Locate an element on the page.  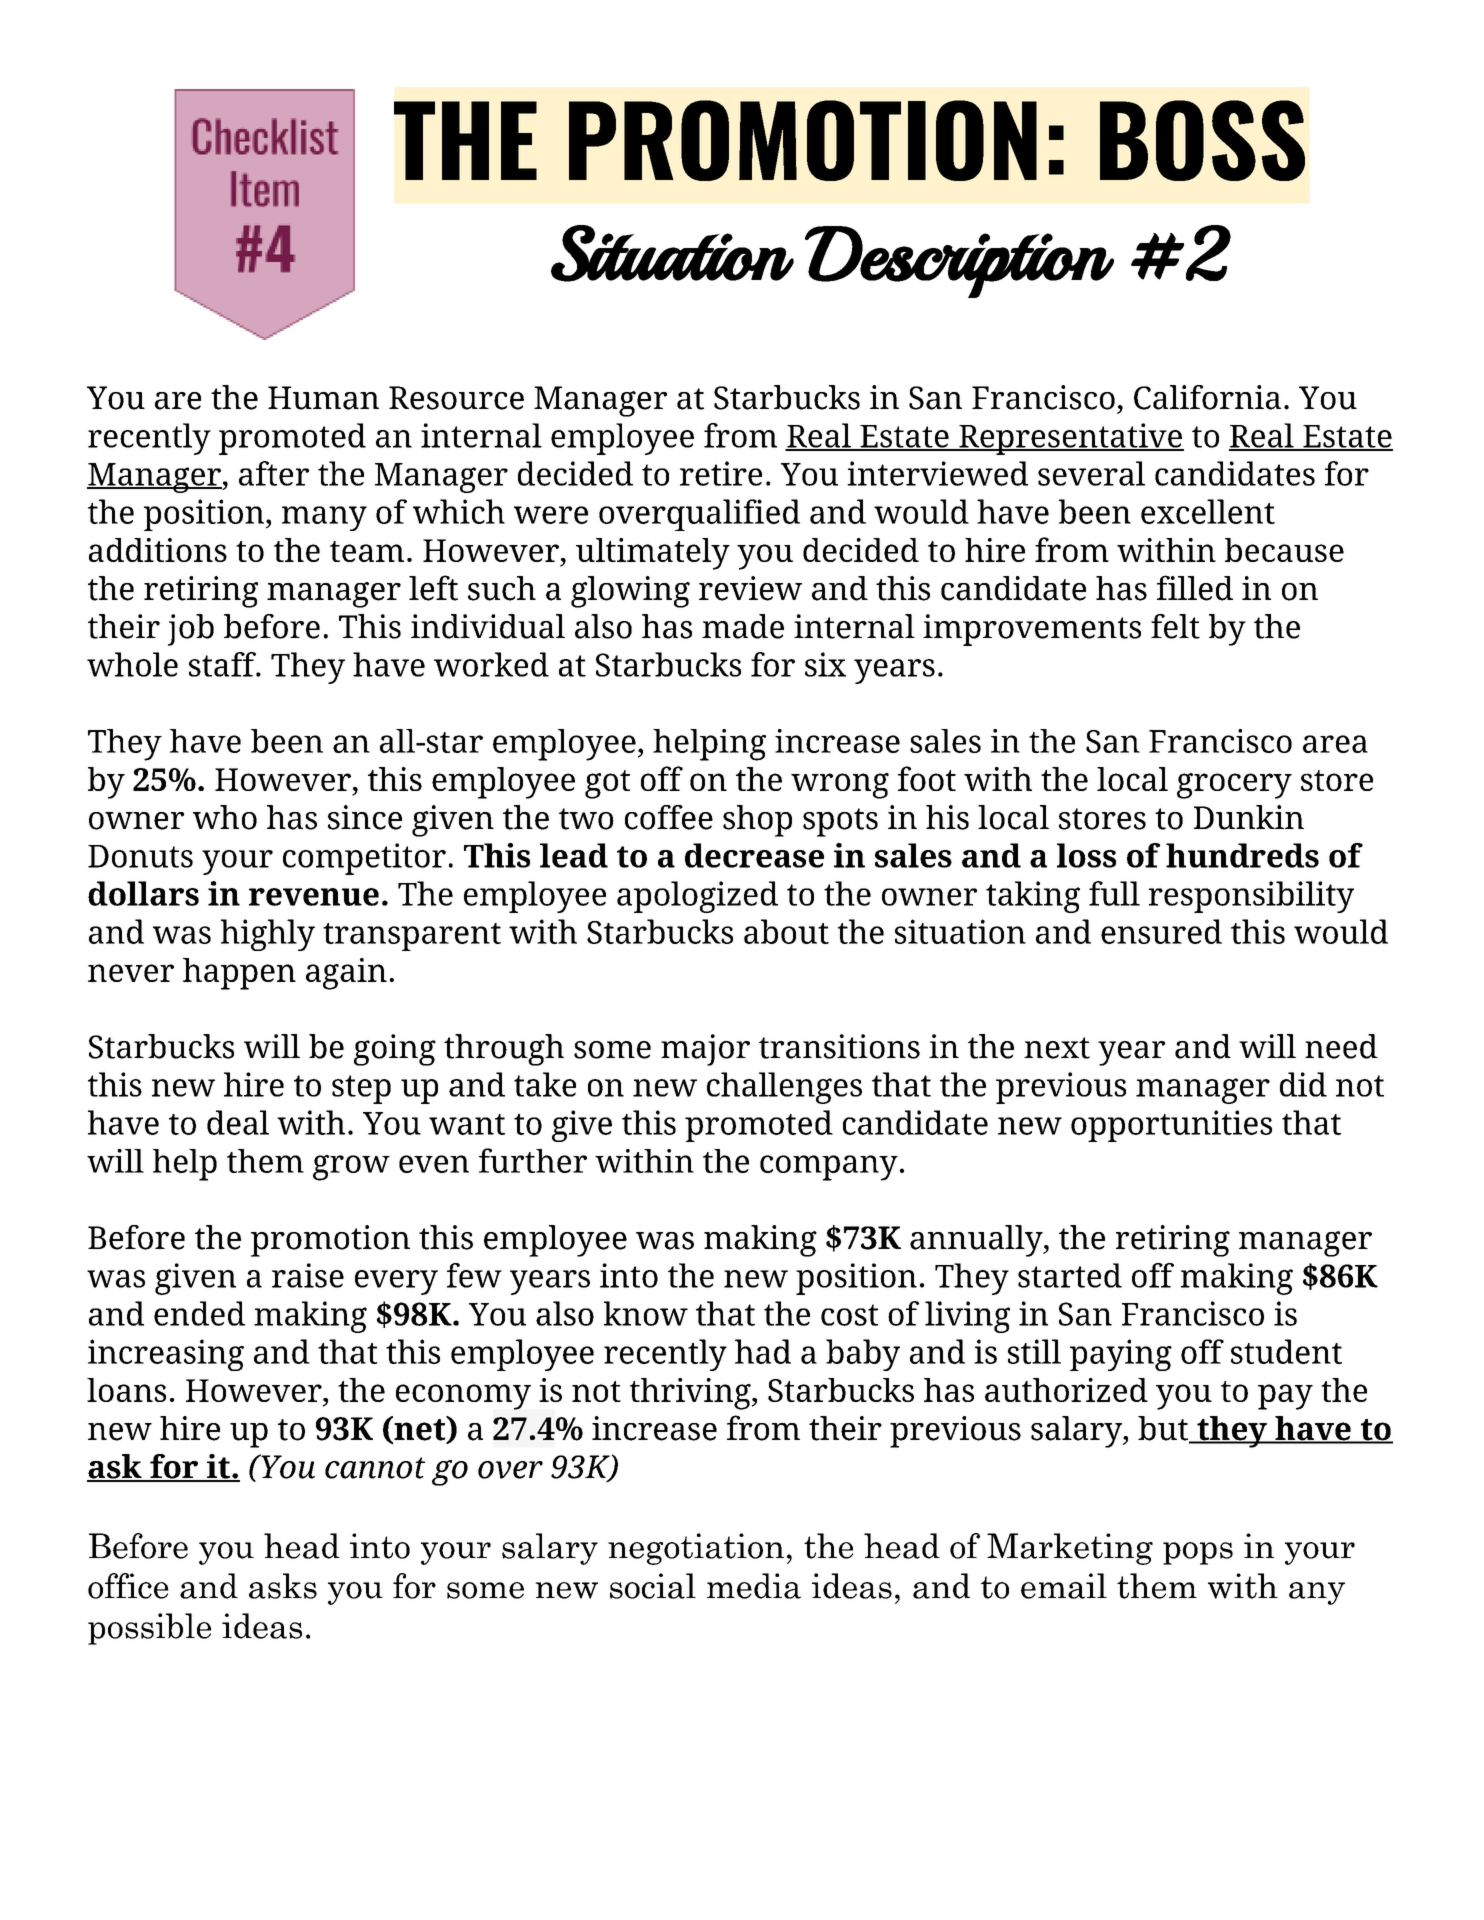
Human is located at coordinates (323, 398).
